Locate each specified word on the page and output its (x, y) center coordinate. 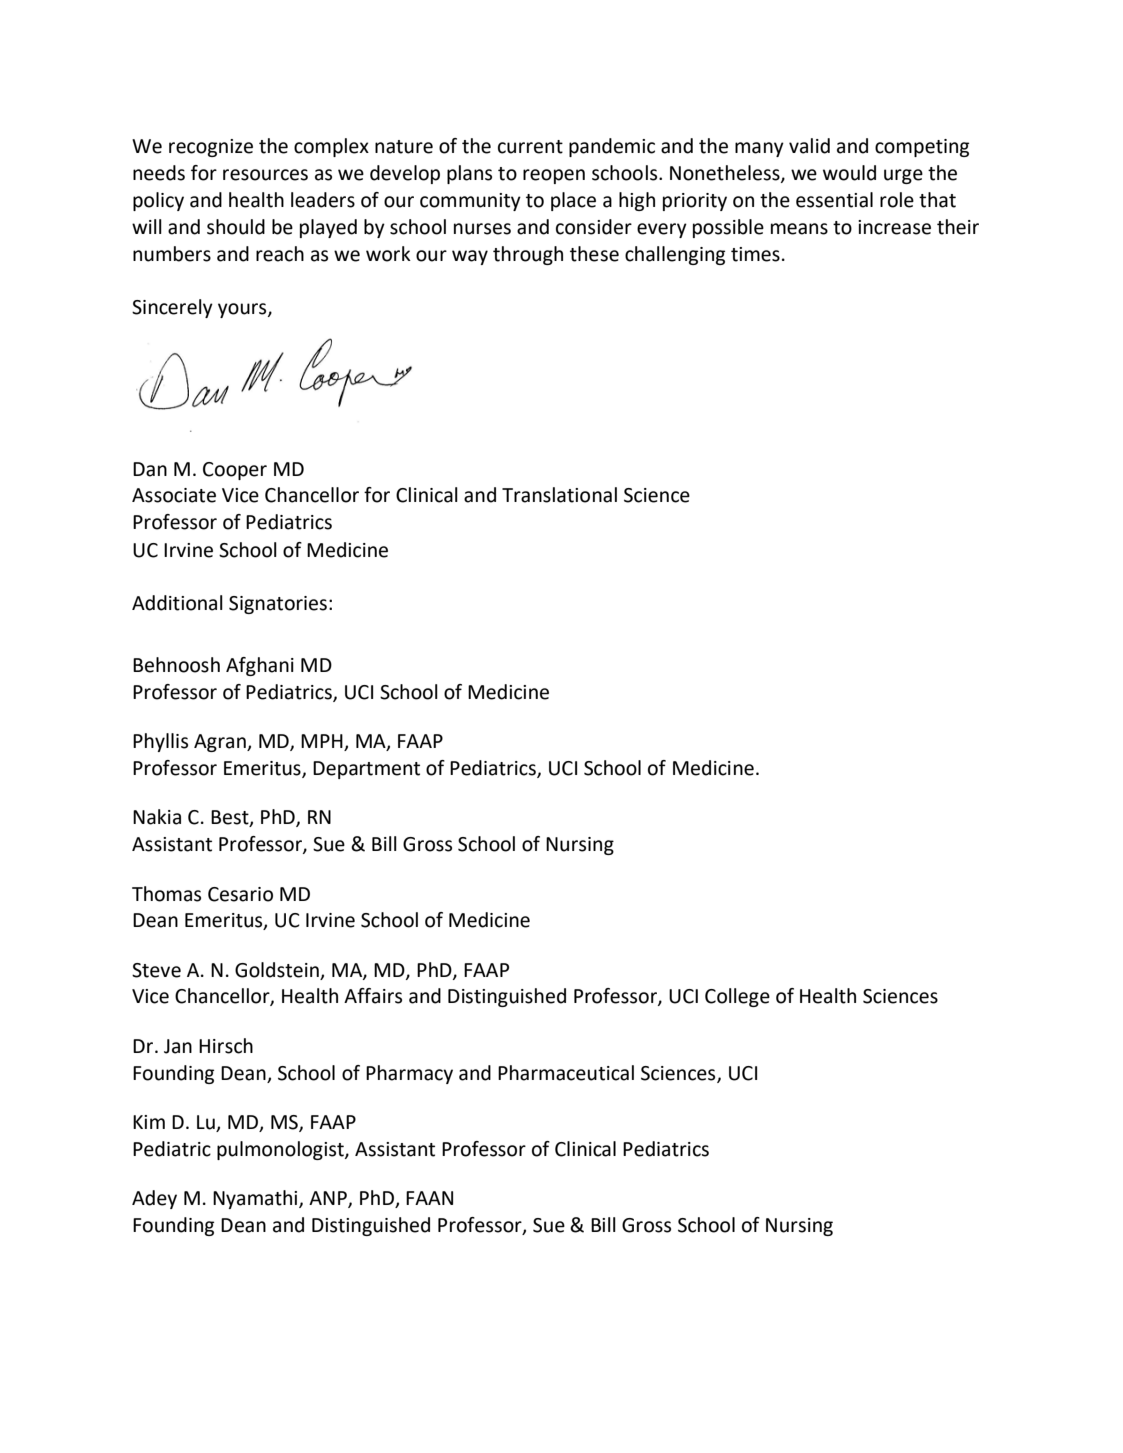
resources (265, 175)
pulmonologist (281, 1150)
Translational (559, 495)
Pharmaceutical (566, 1073)
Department (366, 770)
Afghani (260, 666)
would (849, 173)
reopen (554, 176)
